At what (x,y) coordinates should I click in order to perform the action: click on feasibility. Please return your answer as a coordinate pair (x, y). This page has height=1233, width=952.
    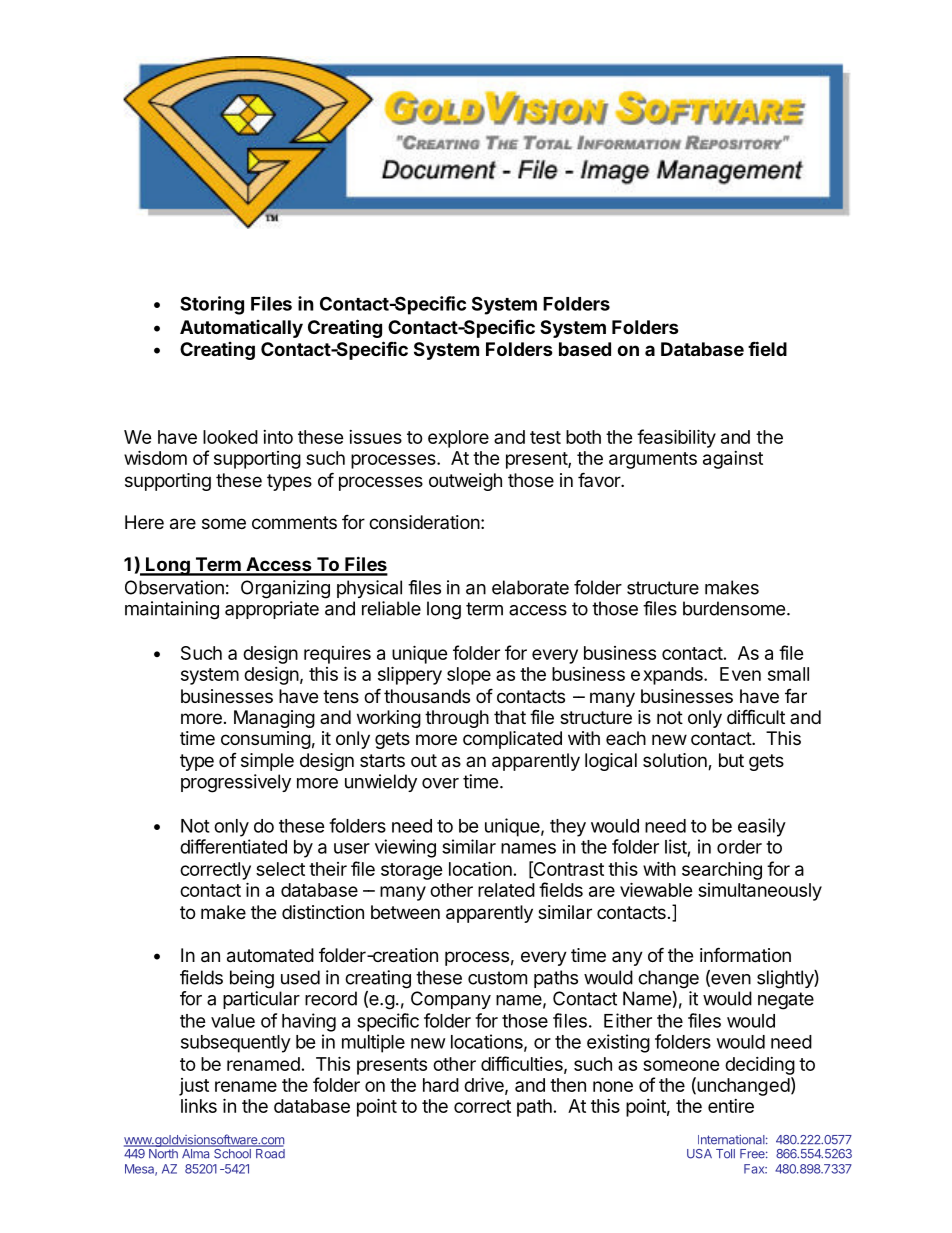
    Looking at the image, I should click on (676, 438).
